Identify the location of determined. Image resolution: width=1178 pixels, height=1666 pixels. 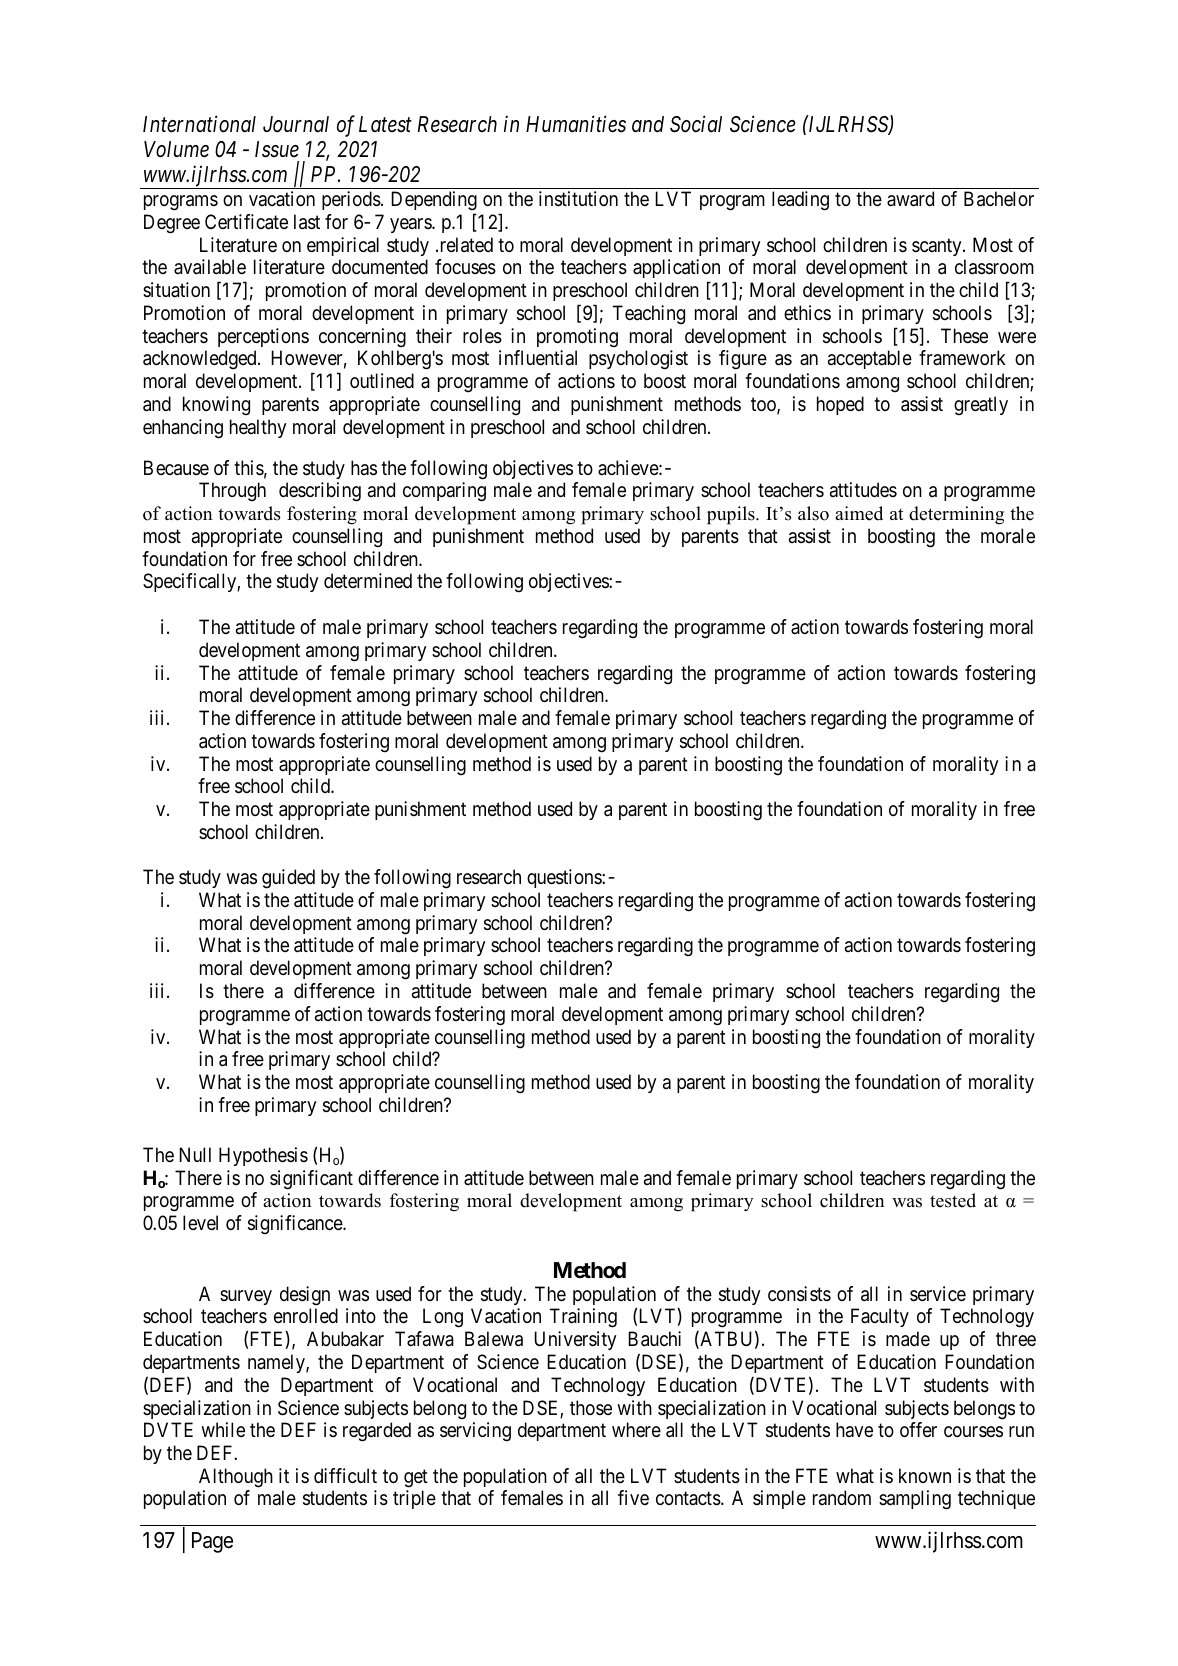
(368, 580).
